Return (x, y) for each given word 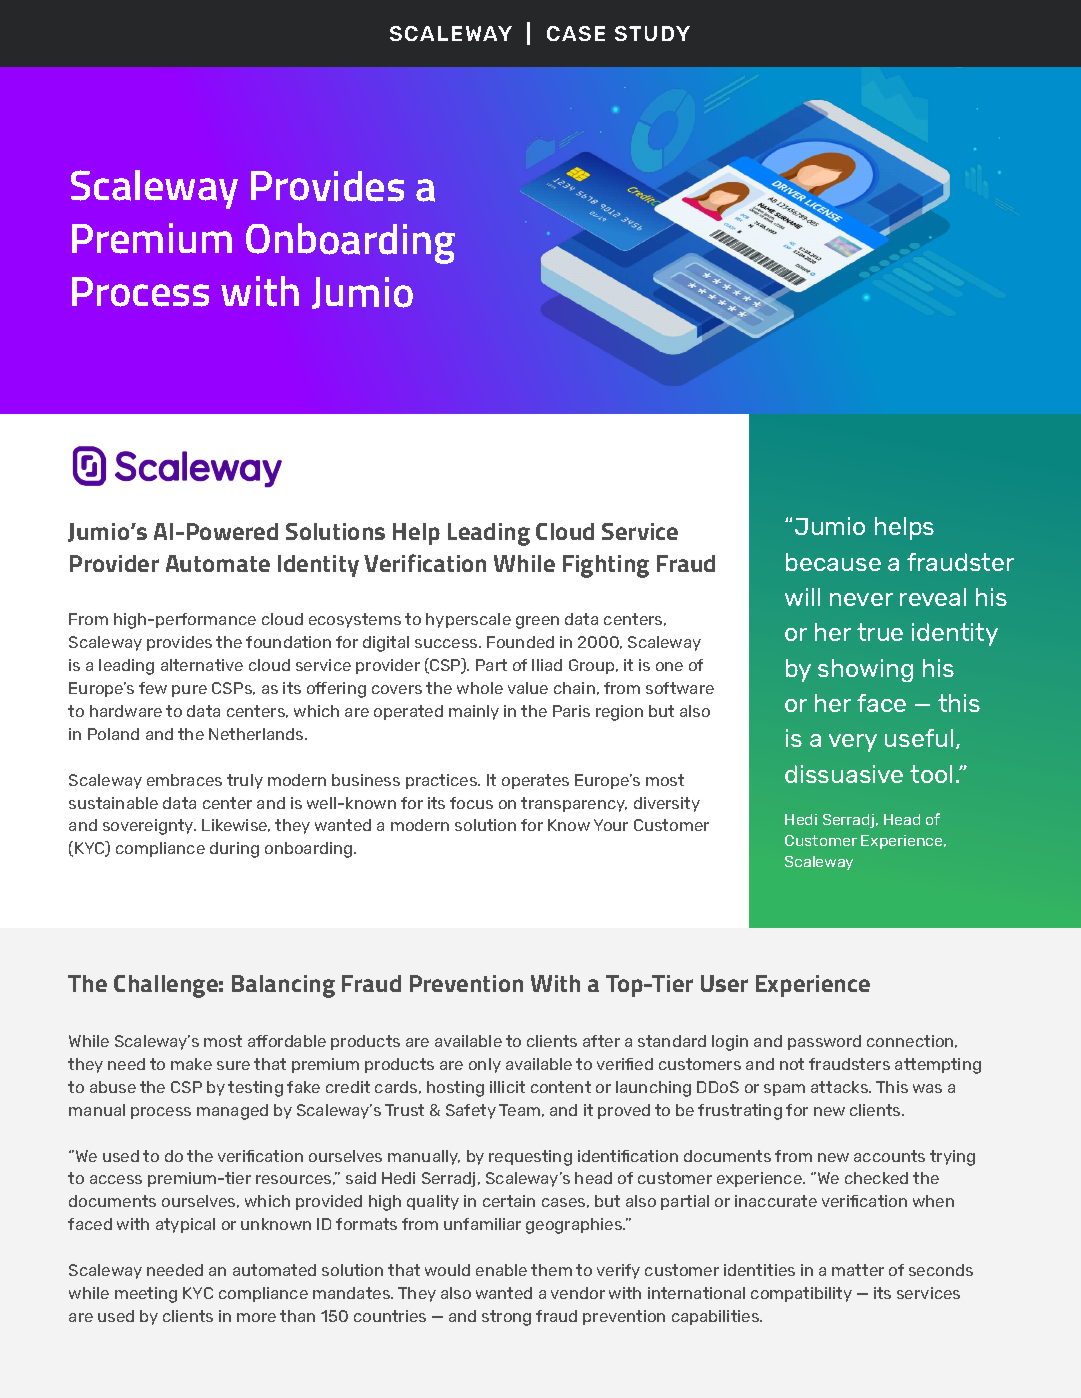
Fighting (606, 566)
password (824, 1042)
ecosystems (355, 620)
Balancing (283, 986)
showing (865, 670)
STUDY (652, 33)
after (601, 1041)
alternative (202, 665)
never (861, 599)
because (833, 562)
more (256, 1317)
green (537, 622)
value (528, 688)
